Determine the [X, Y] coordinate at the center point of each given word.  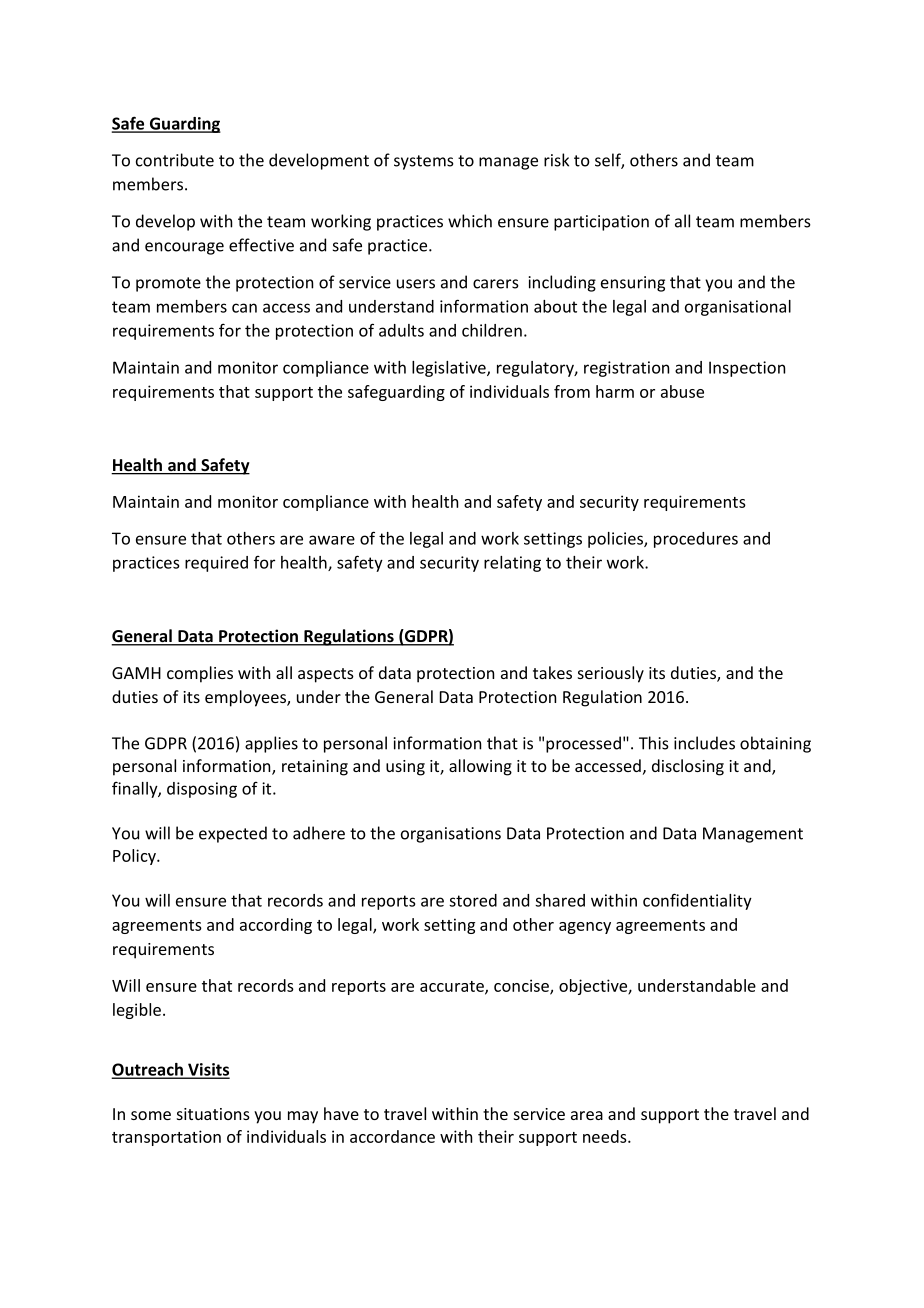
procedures [696, 540]
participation [601, 223]
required [216, 564]
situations [213, 1114]
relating [512, 564]
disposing [202, 790]
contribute [175, 160]
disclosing [688, 767]
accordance [392, 1136]
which [470, 221]
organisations [451, 835]
